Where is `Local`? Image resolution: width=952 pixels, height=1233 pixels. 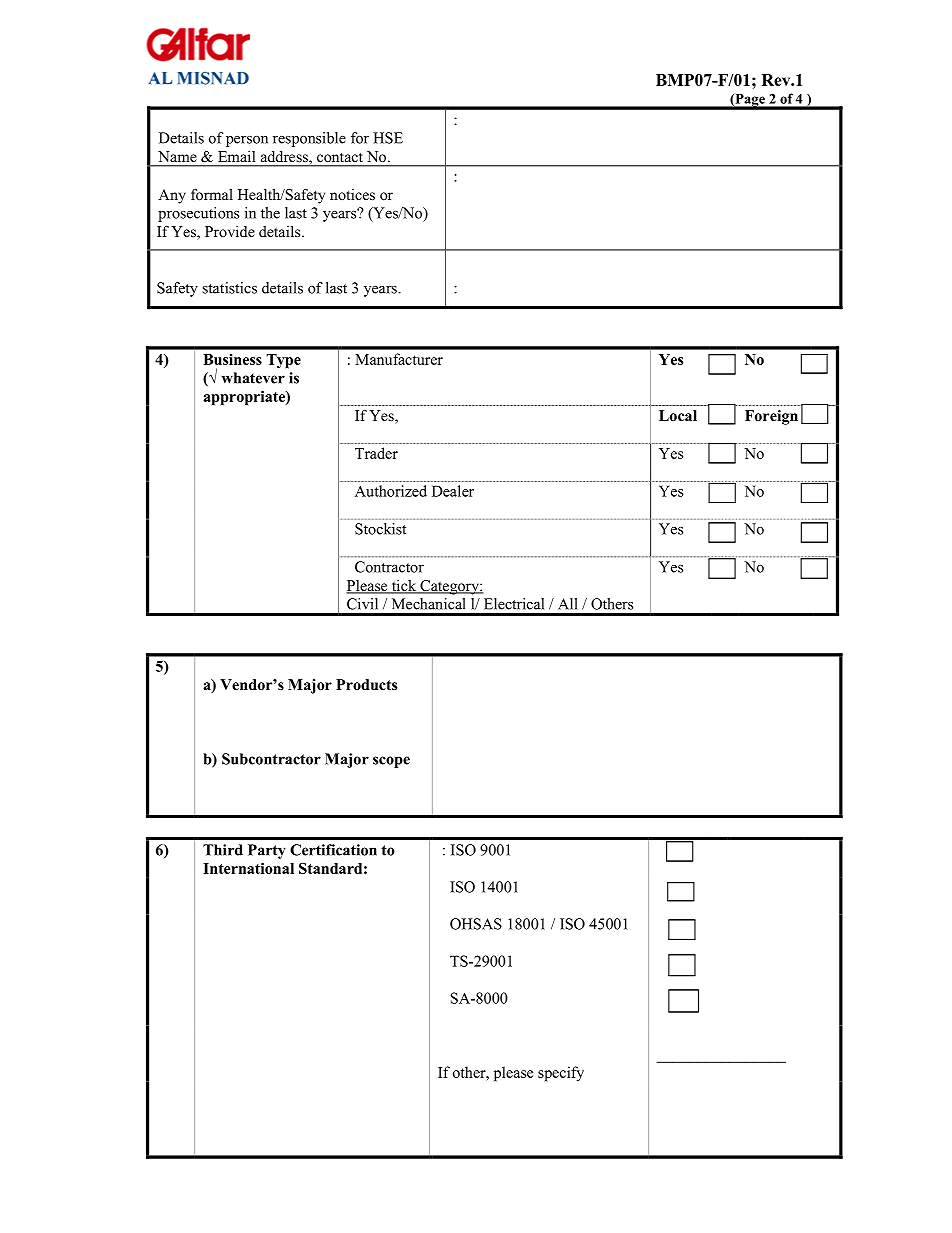 Local is located at coordinates (678, 416).
